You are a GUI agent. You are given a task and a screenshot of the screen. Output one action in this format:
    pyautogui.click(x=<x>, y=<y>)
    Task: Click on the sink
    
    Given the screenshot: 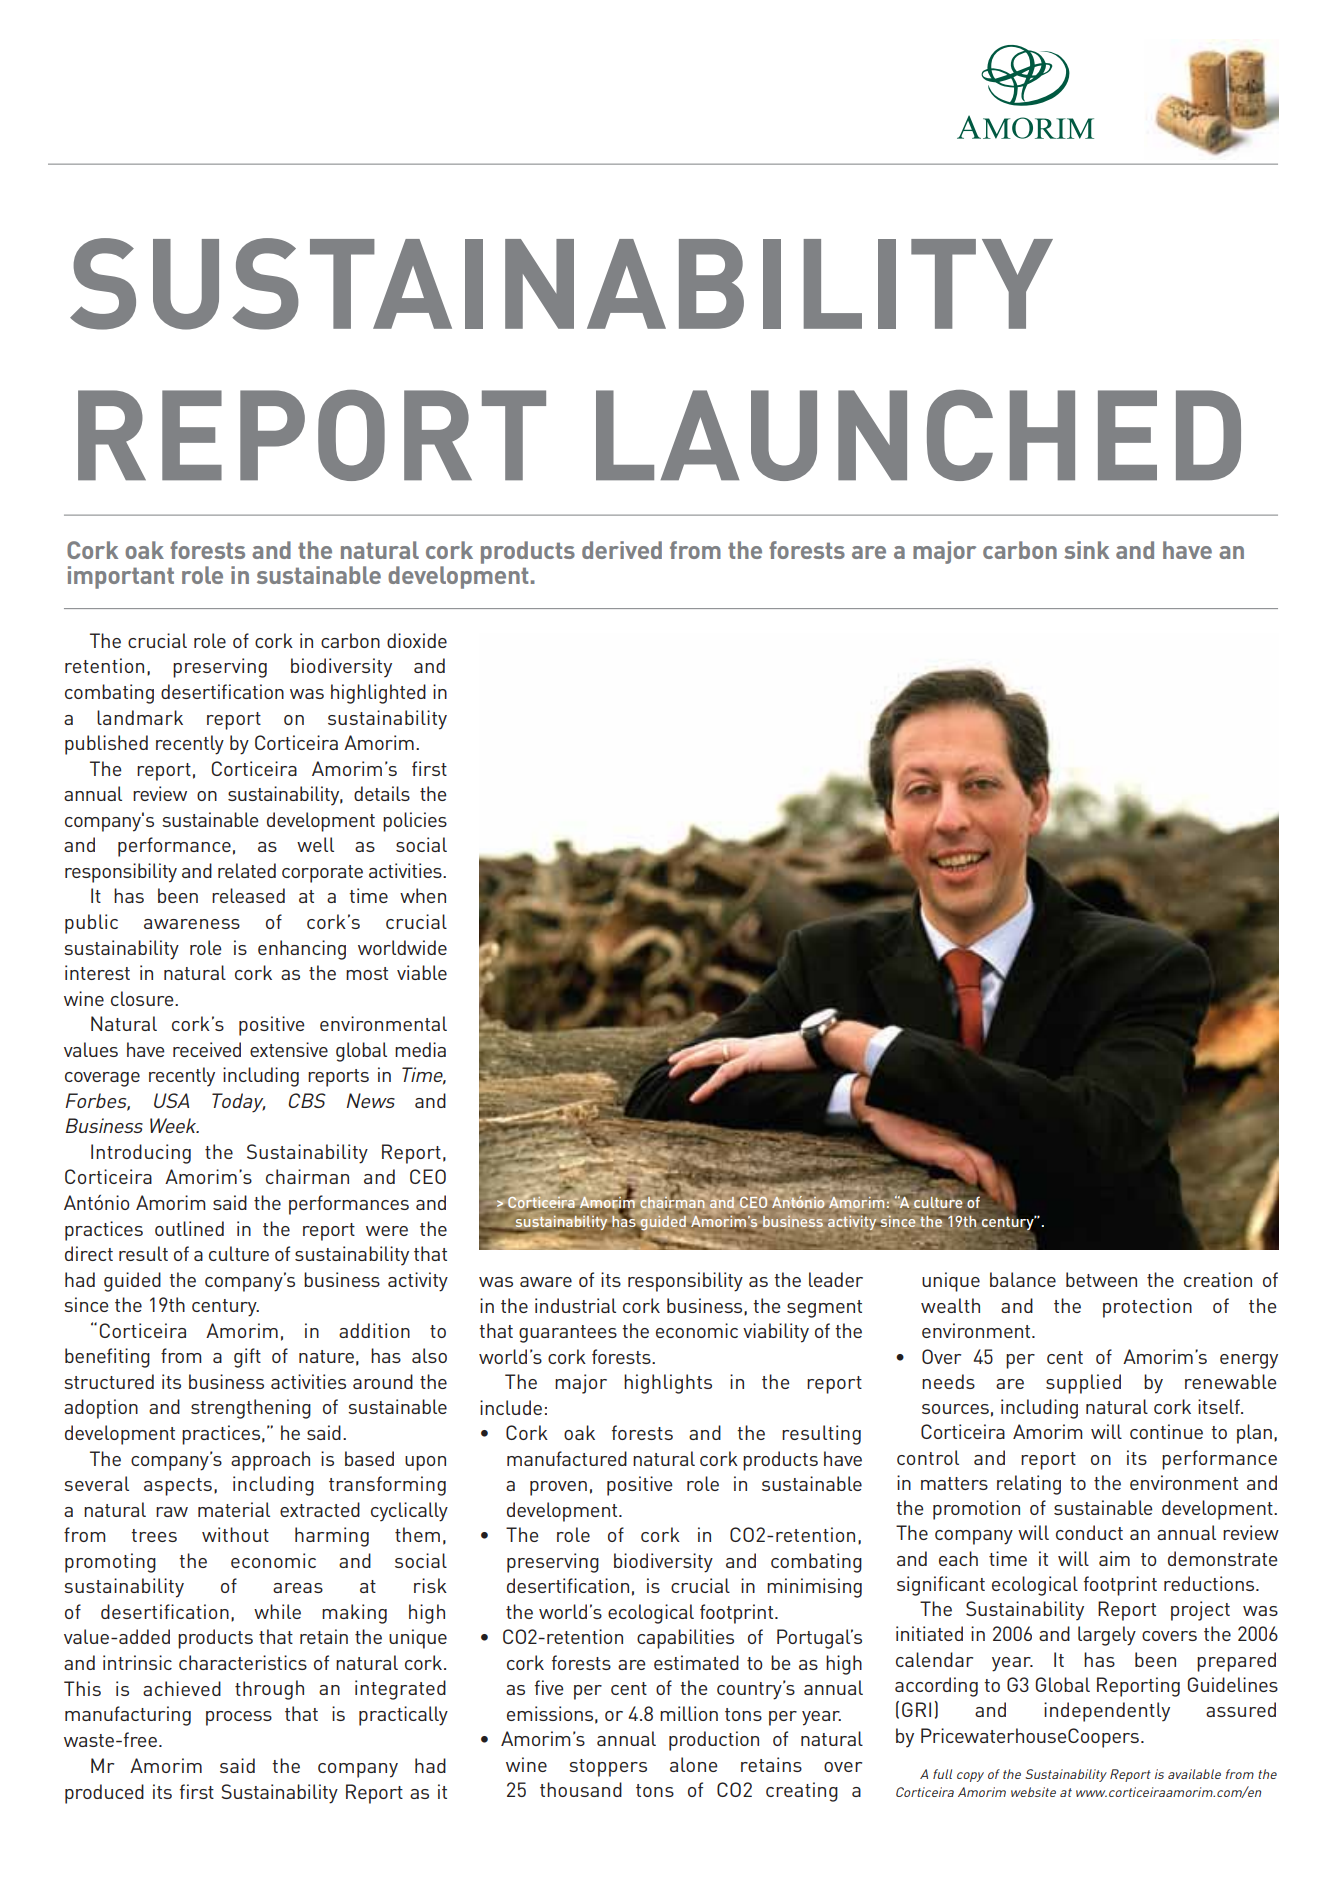 What is the action you would take?
    pyautogui.click(x=1086, y=550)
